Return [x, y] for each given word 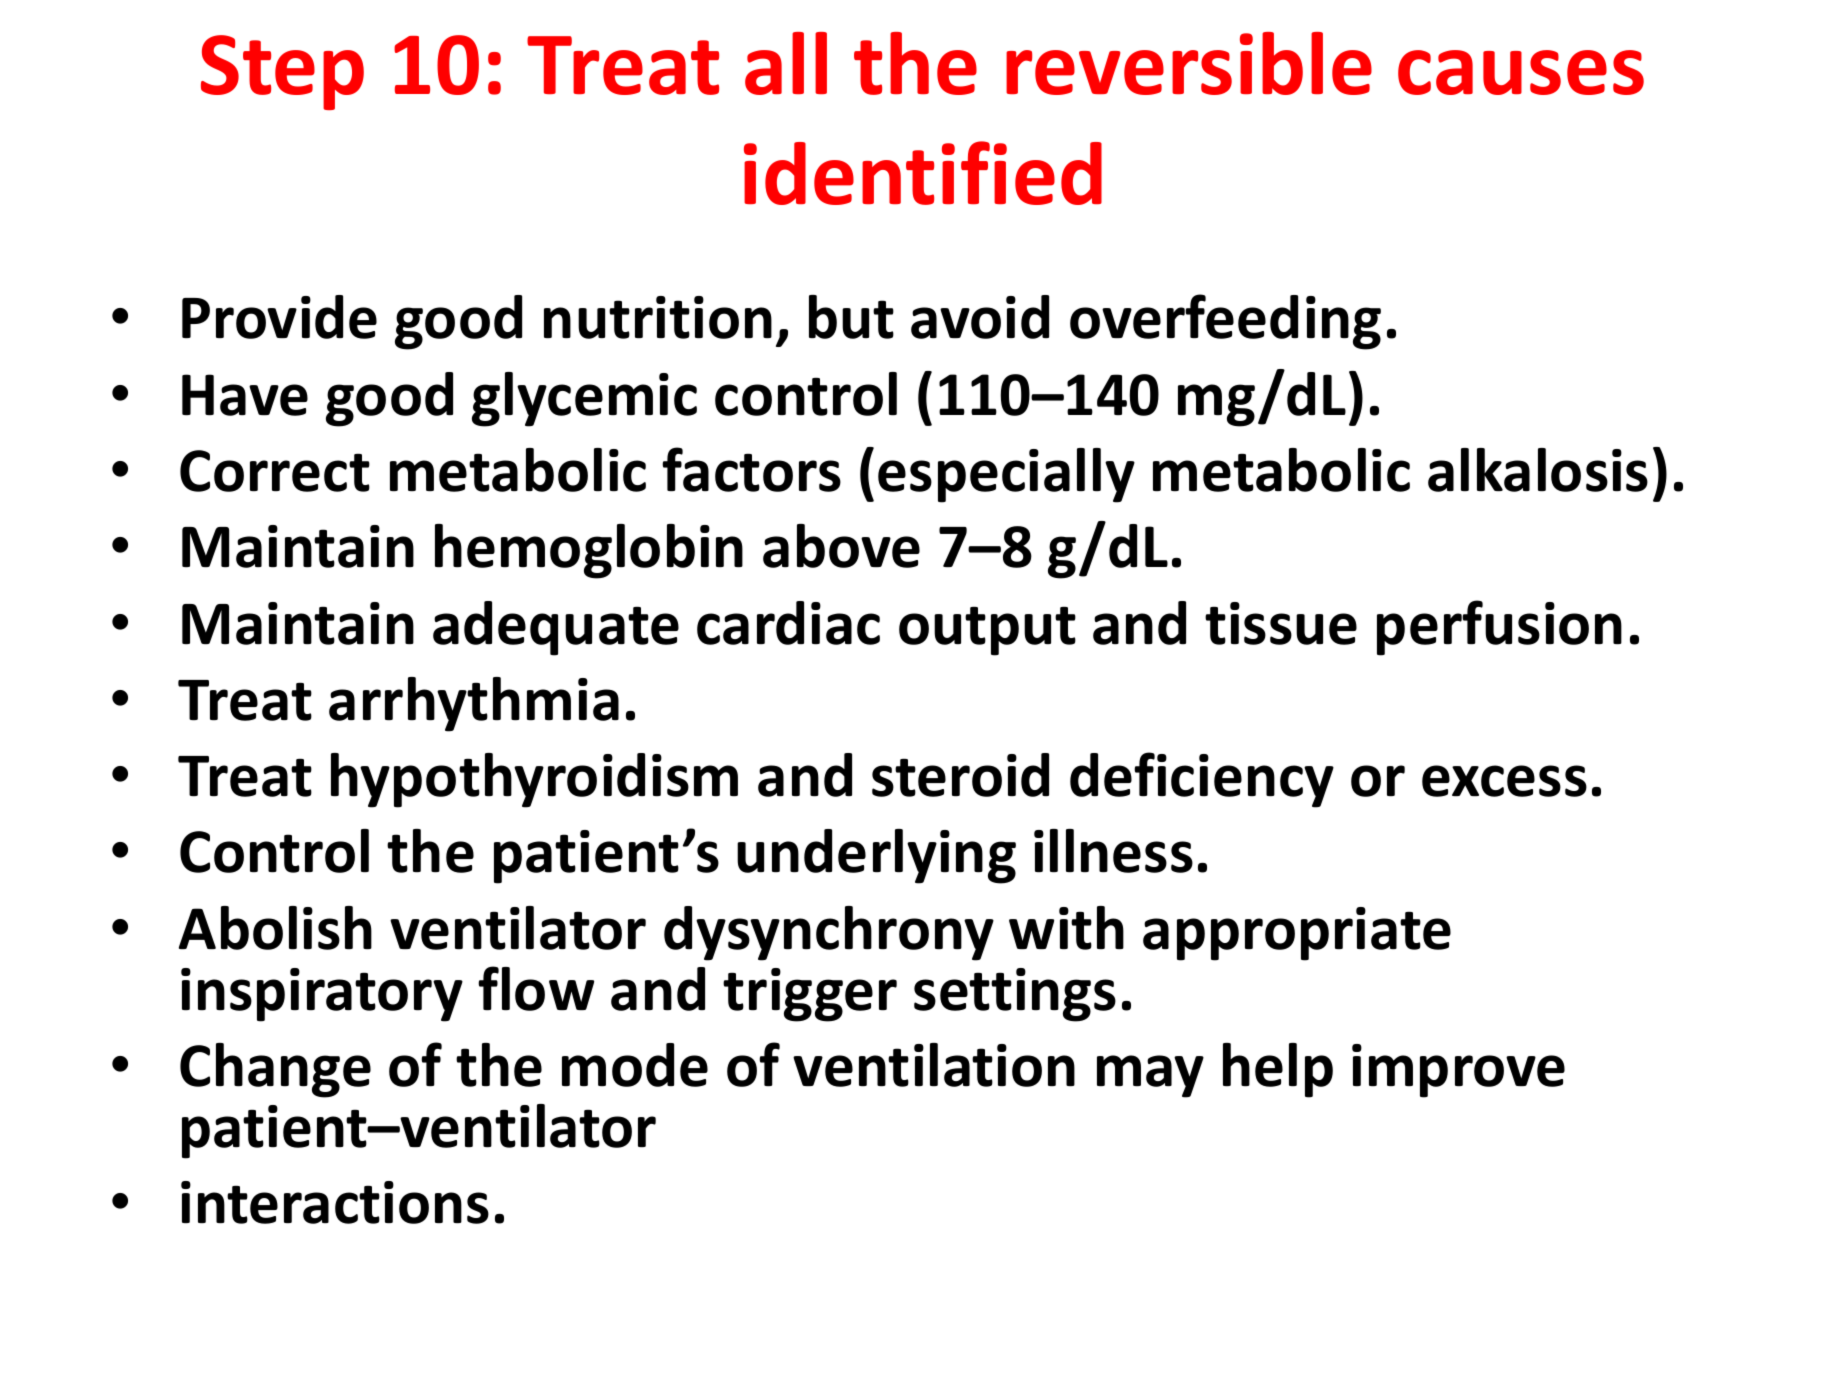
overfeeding [1225, 322]
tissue [1281, 623]
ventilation [934, 1065]
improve [1458, 1071]
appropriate [1297, 934]
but [851, 317]
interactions [335, 1202]
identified [923, 173]
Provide [279, 317]
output [987, 631]
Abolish [275, 928]
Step [282, 72]
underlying [876, 856]
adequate [556, 628]
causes [1521, 72]
